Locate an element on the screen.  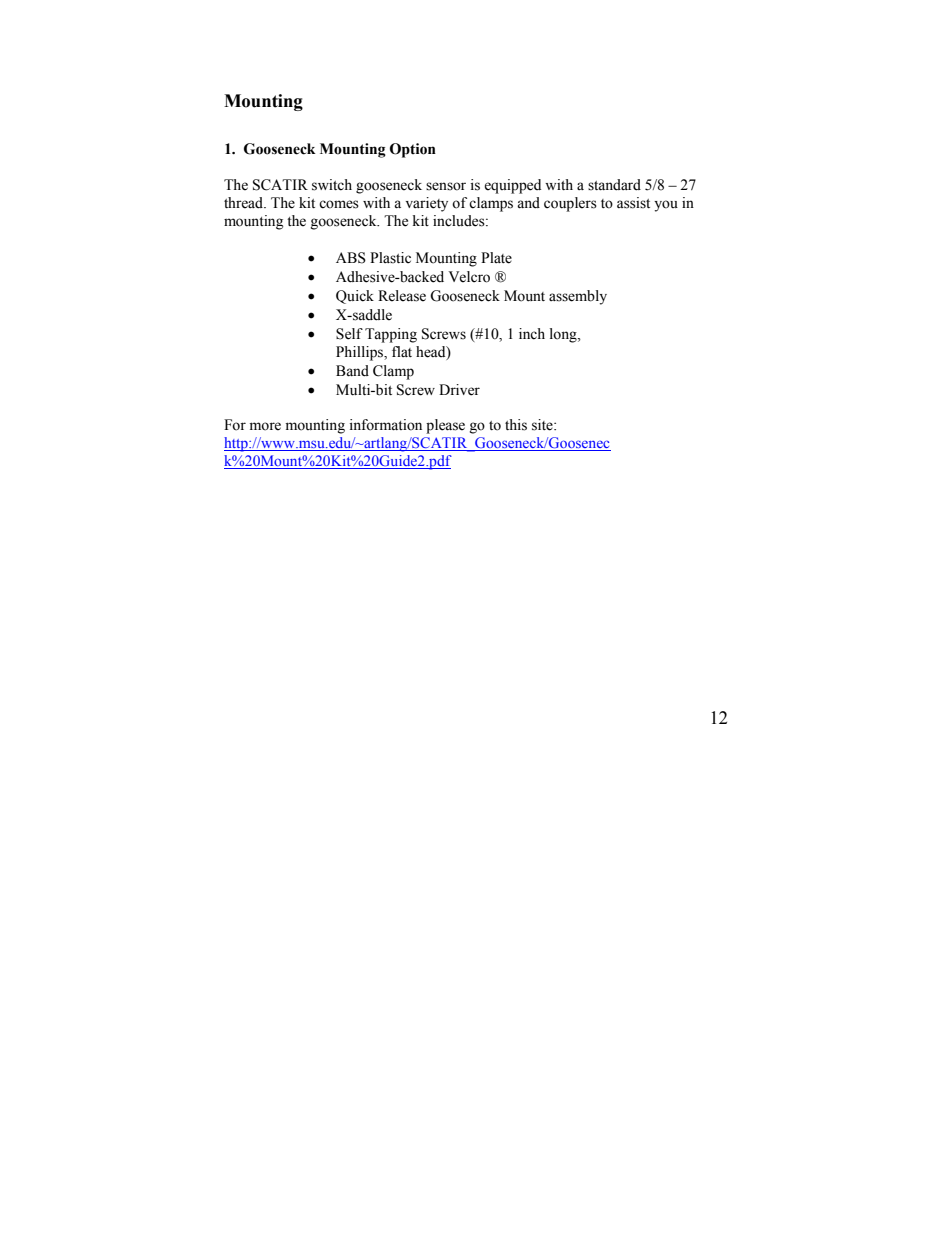
Quick is located at coordinates (355, 297).
